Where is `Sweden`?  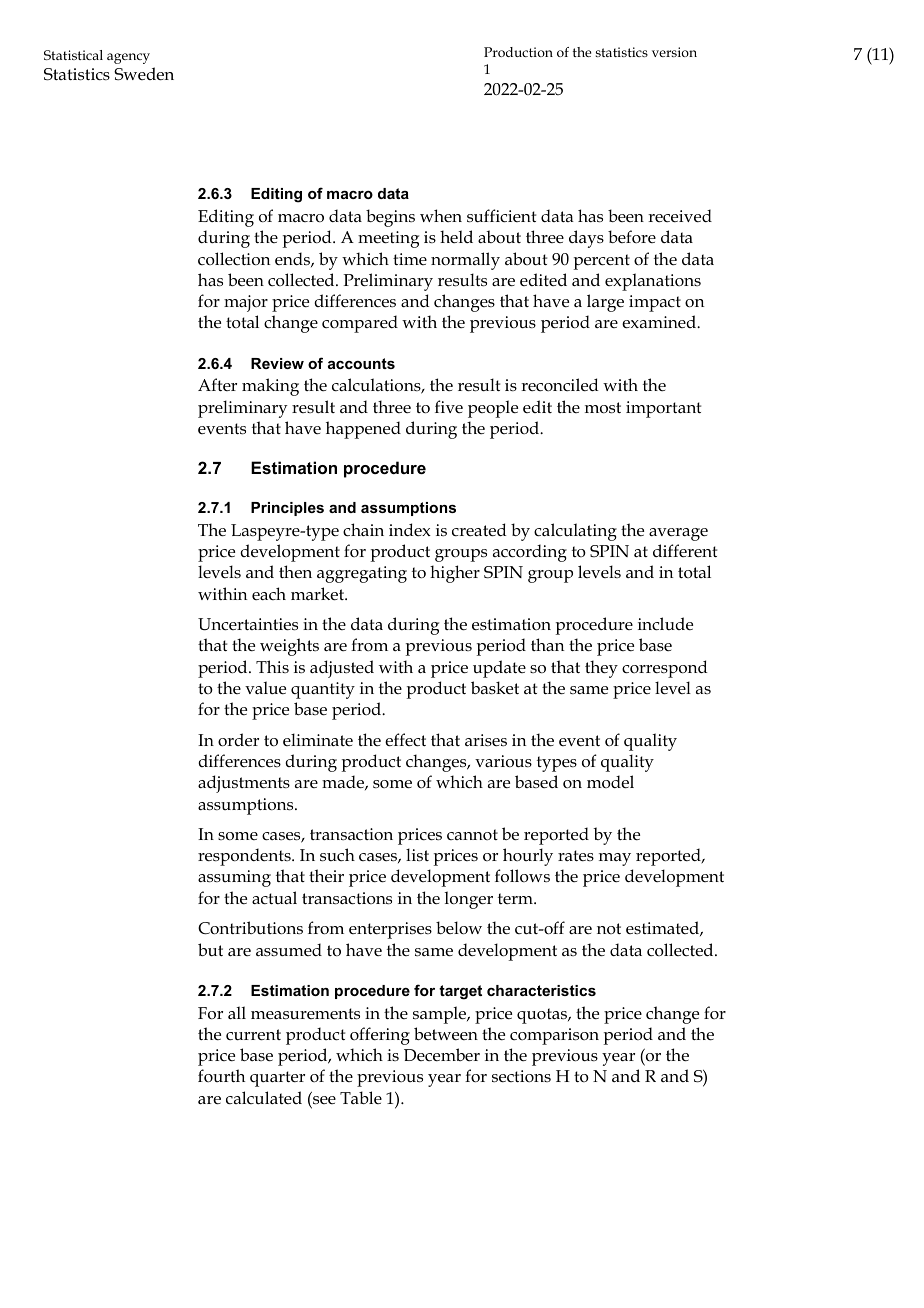 Sweden is located at coordinates (144, 74).
